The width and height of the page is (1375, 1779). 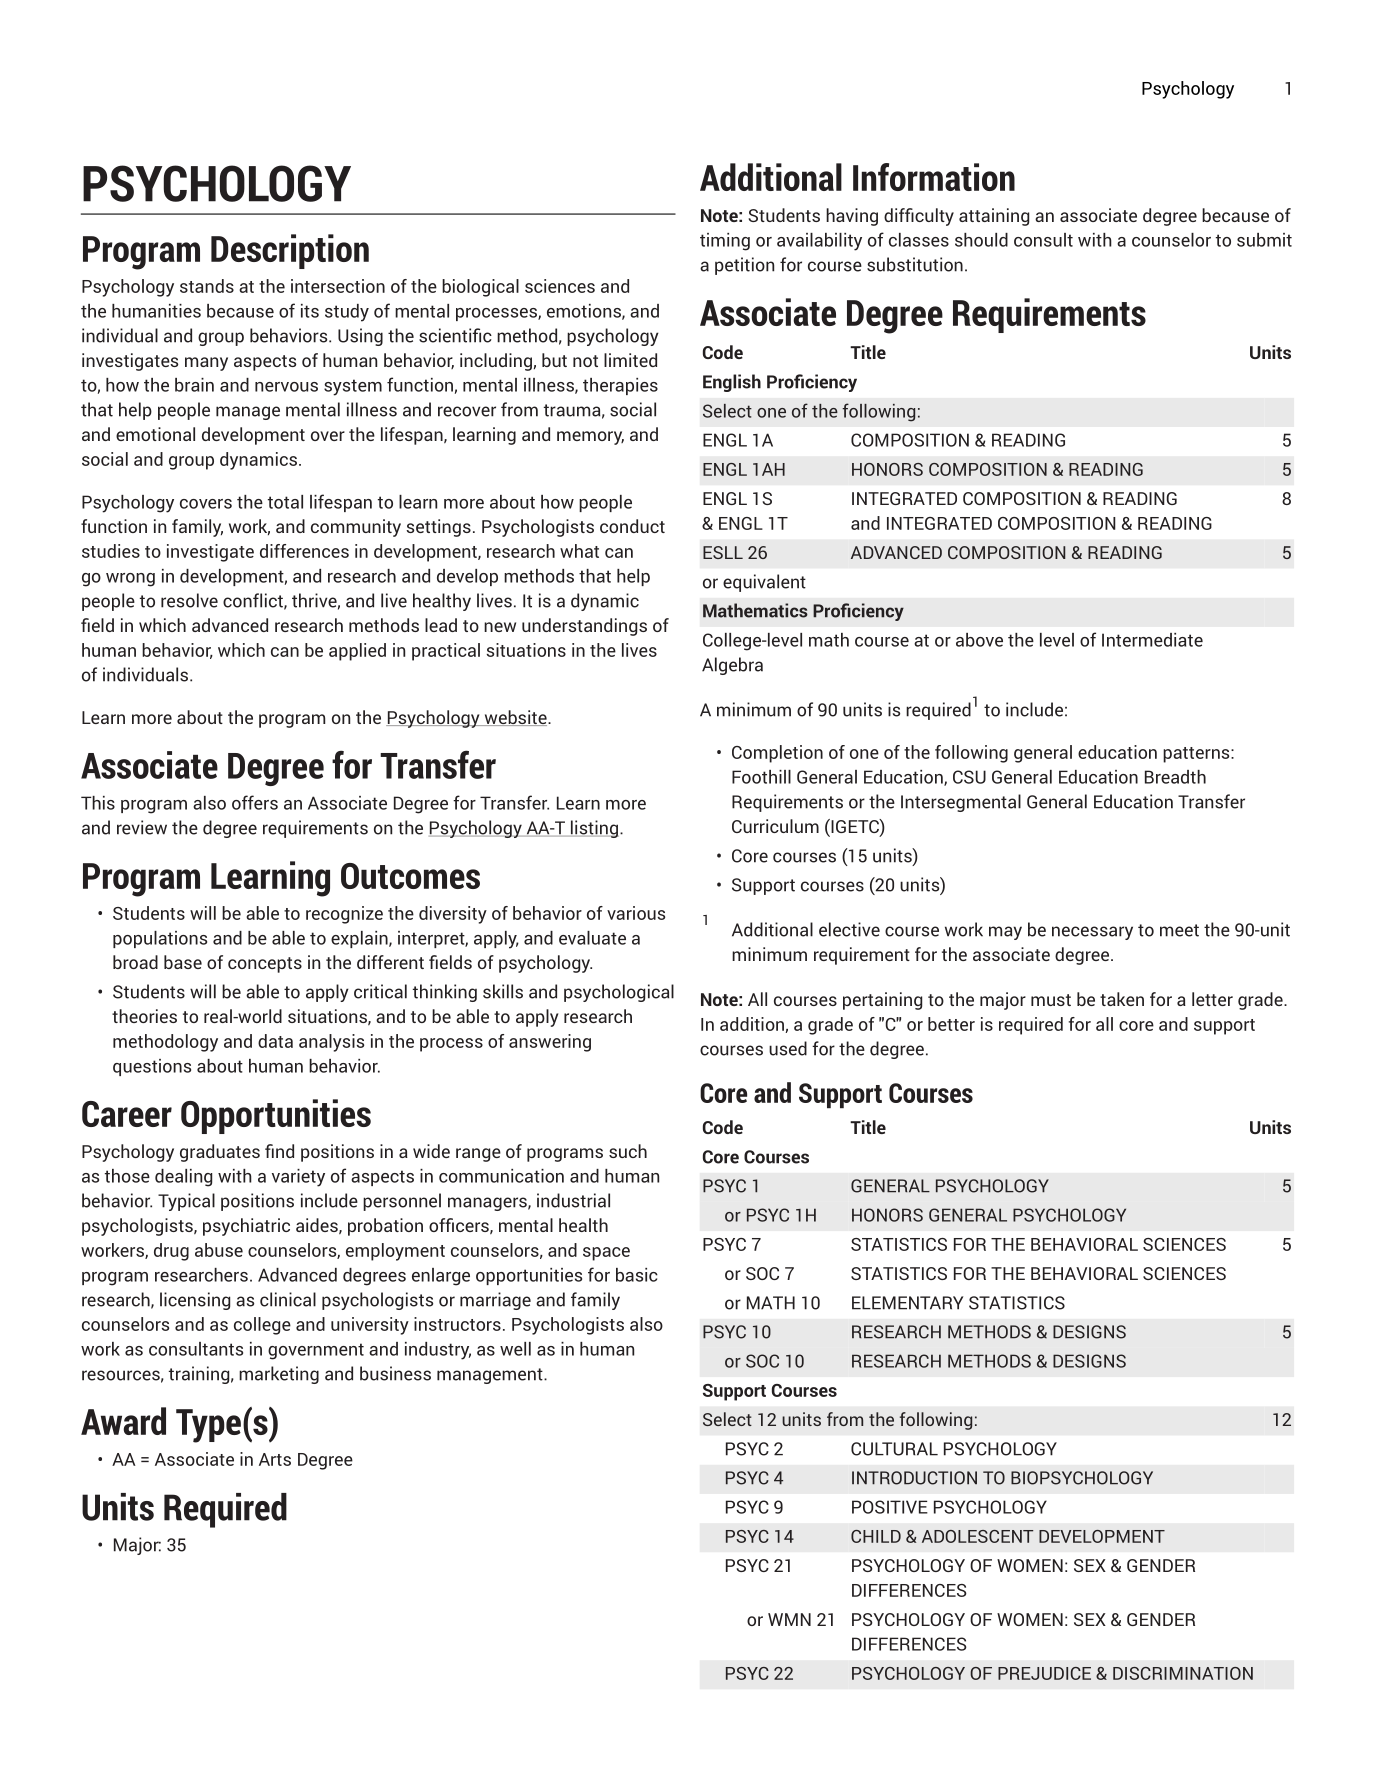 What do you see at coordinates (876, 1536) in the page?
I see `CHILD` at bounding box center [876, 1536].
